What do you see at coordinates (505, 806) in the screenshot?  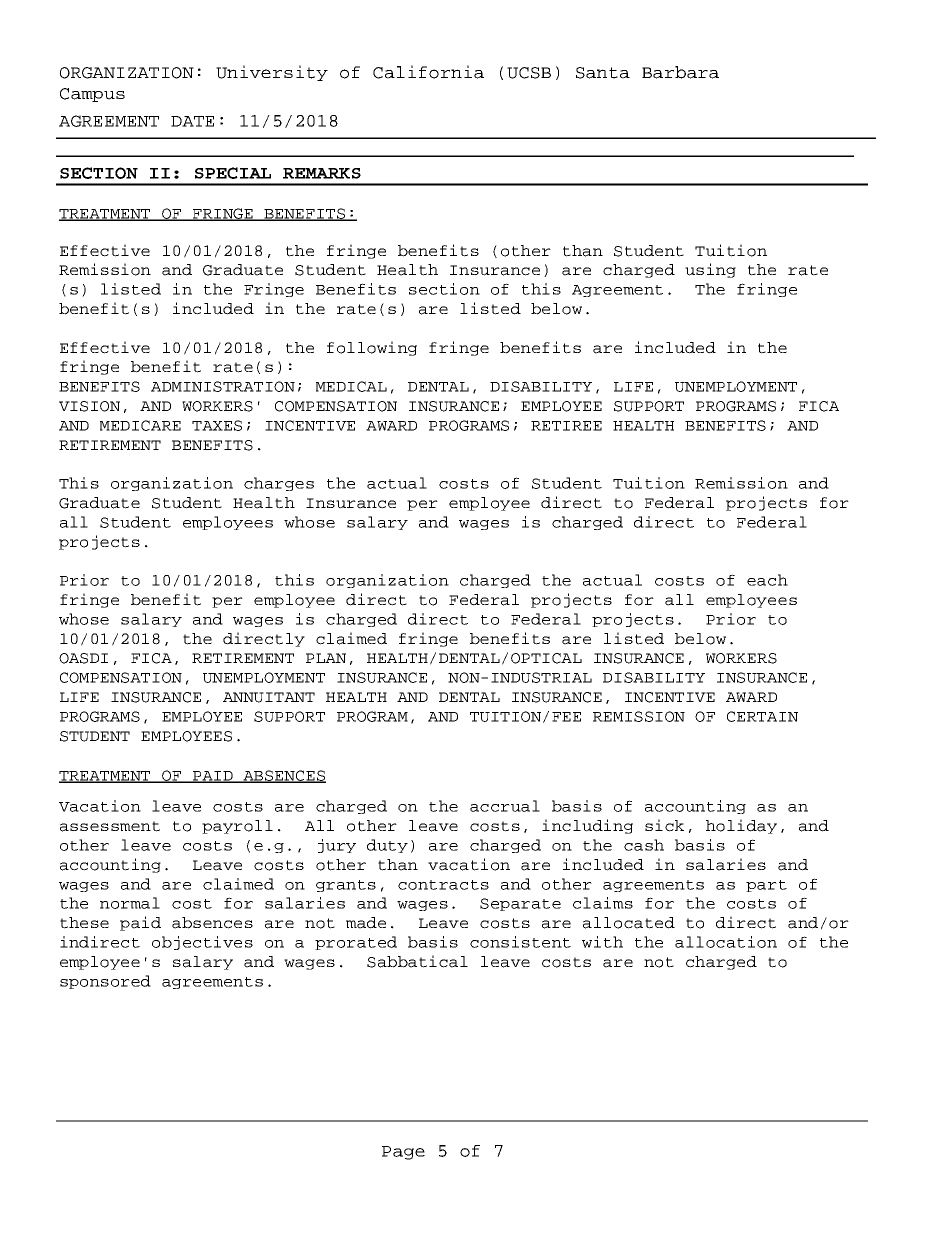 I see `accrual` at bounding box center [505, 806].
